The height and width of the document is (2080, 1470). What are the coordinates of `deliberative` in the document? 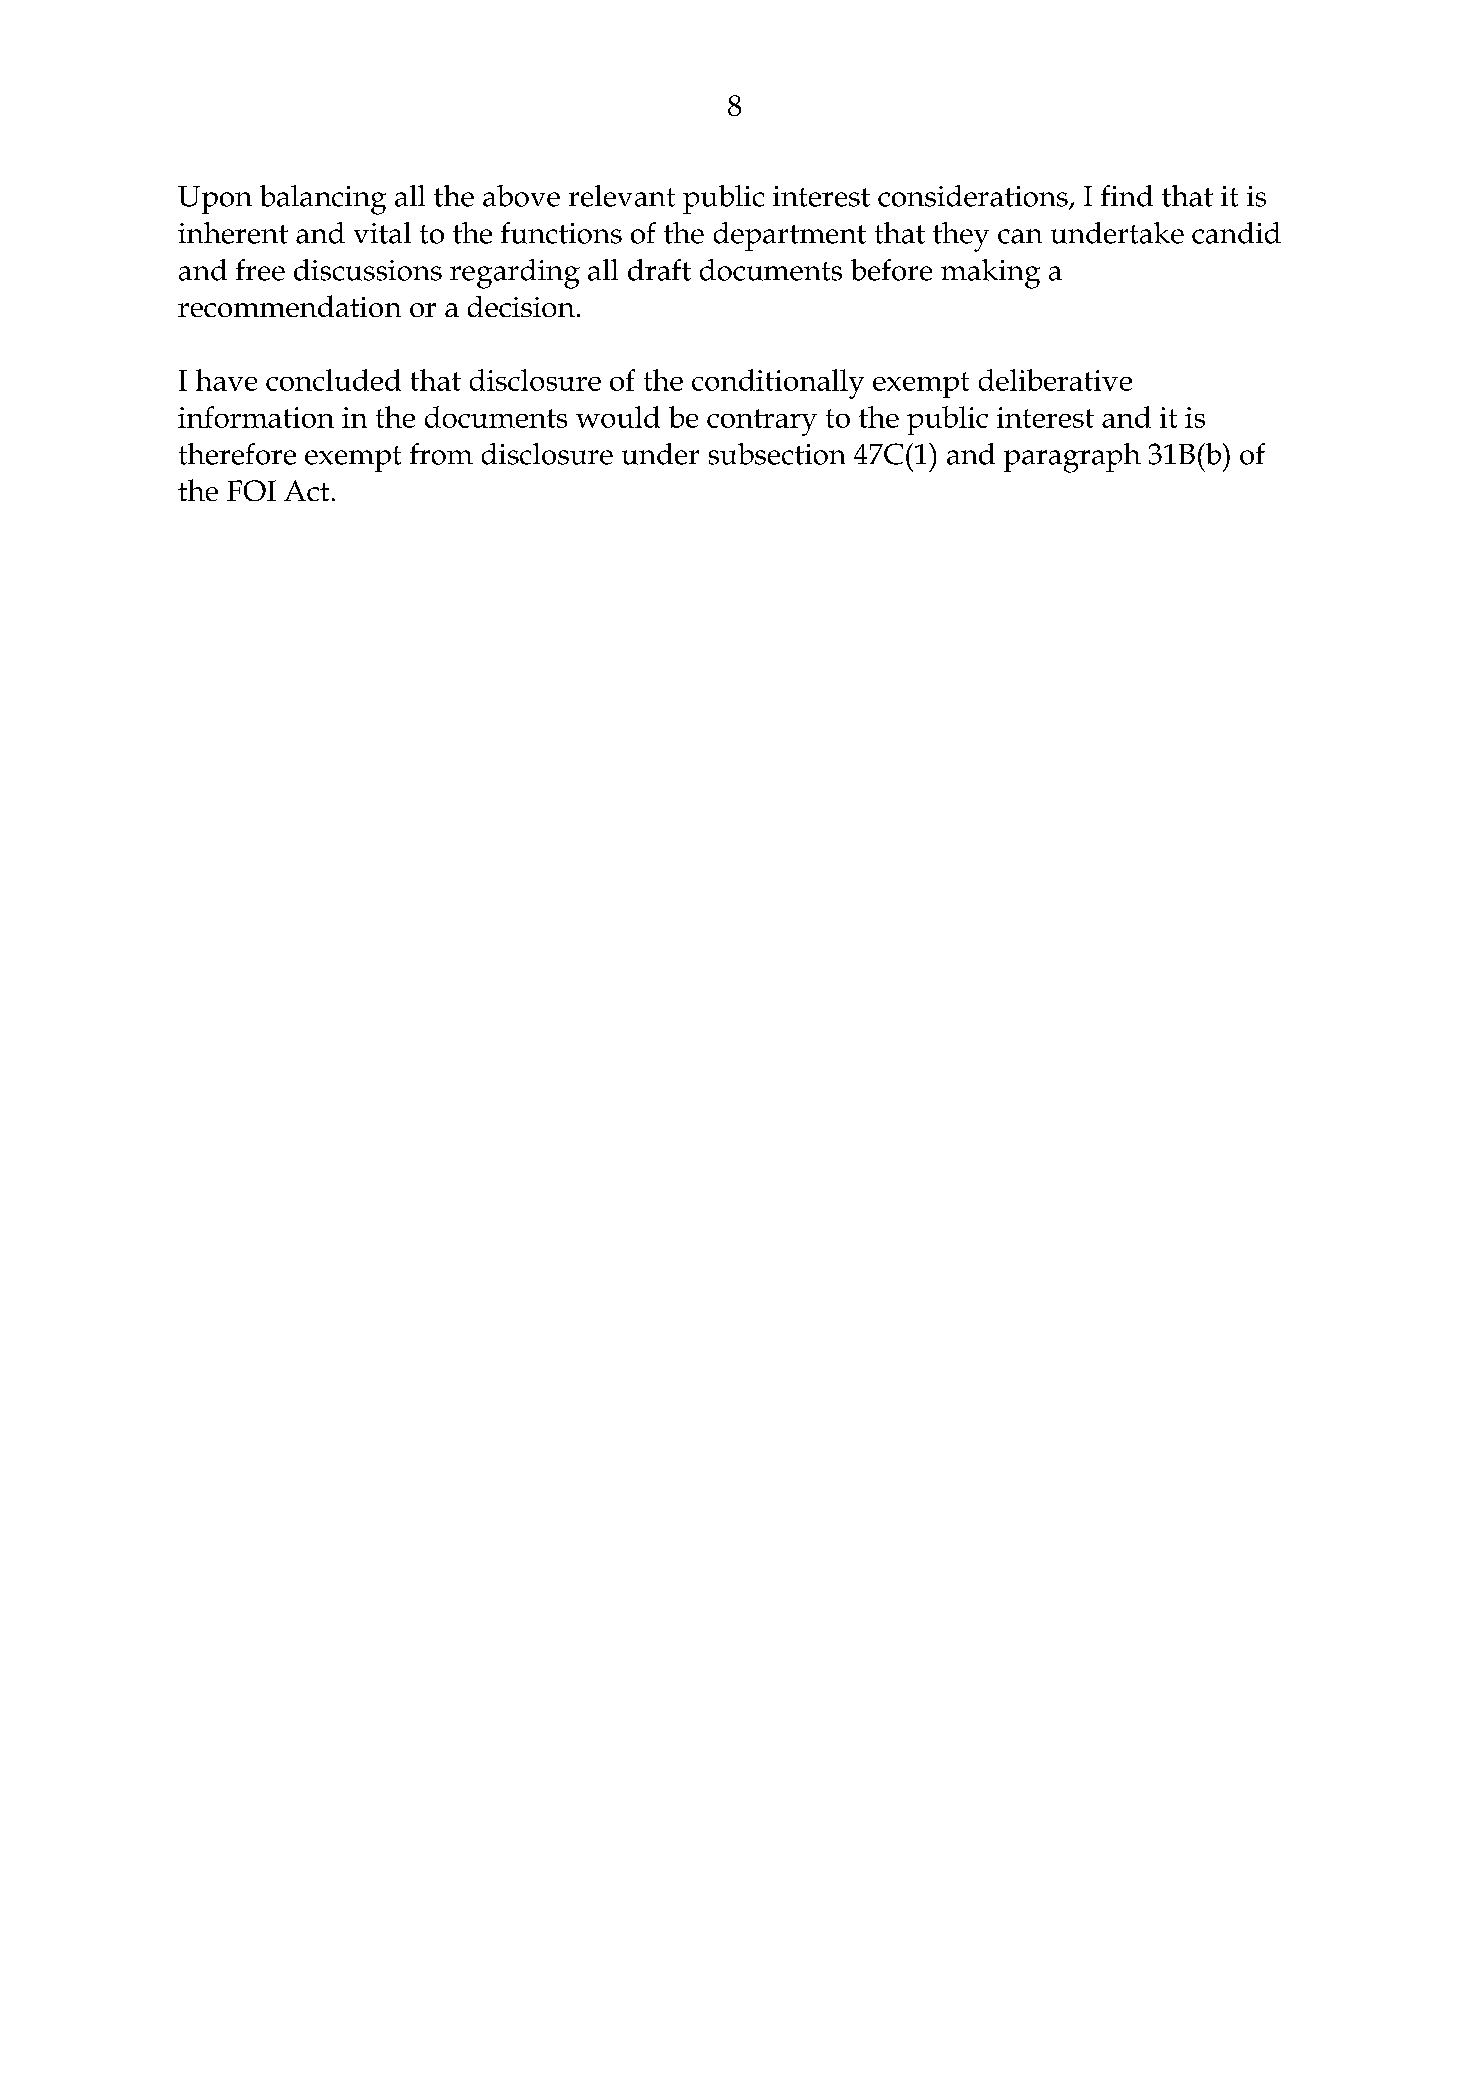 It's located at (1055, 380).
